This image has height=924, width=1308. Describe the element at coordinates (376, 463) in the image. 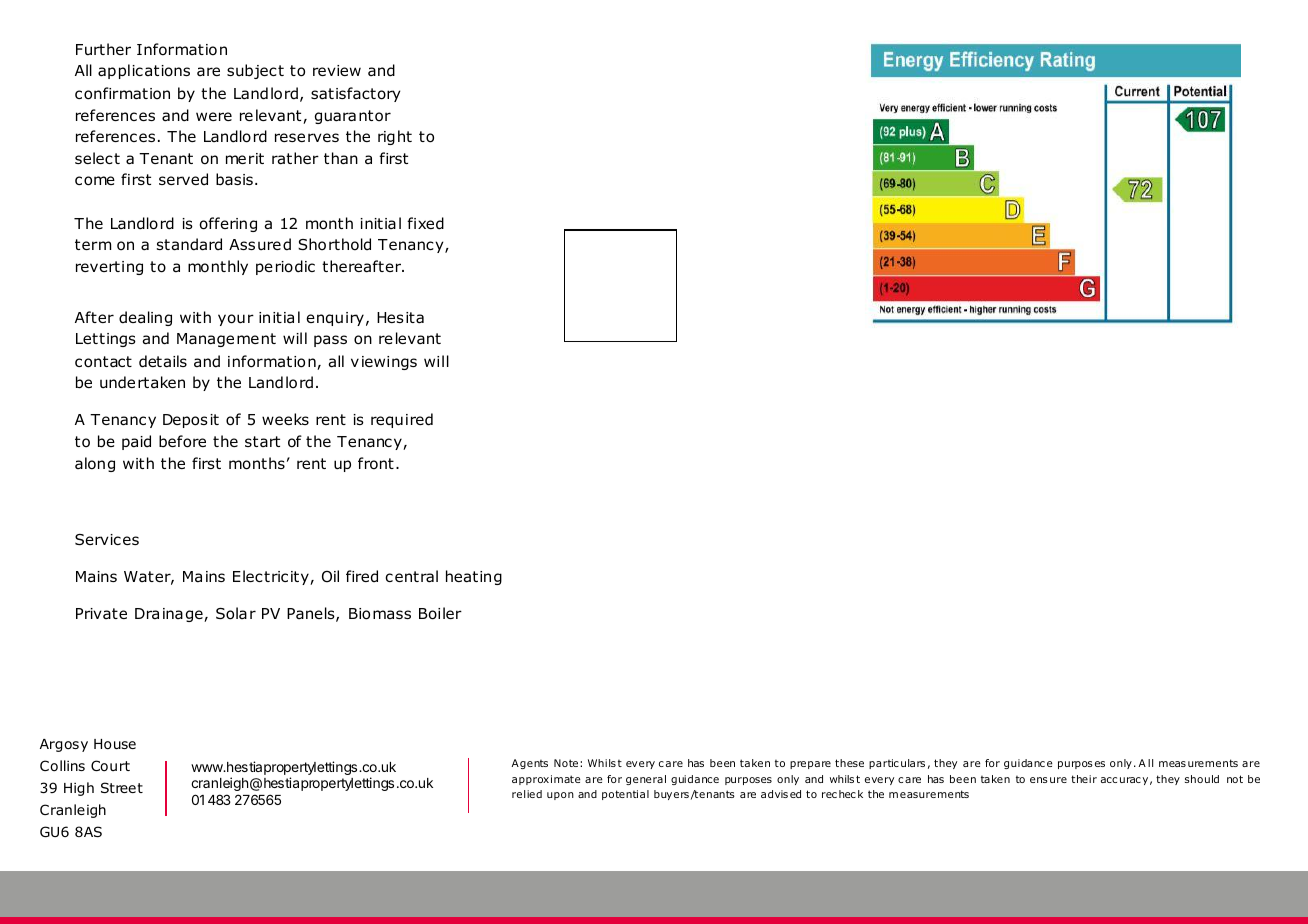

I see `front` at that location.
